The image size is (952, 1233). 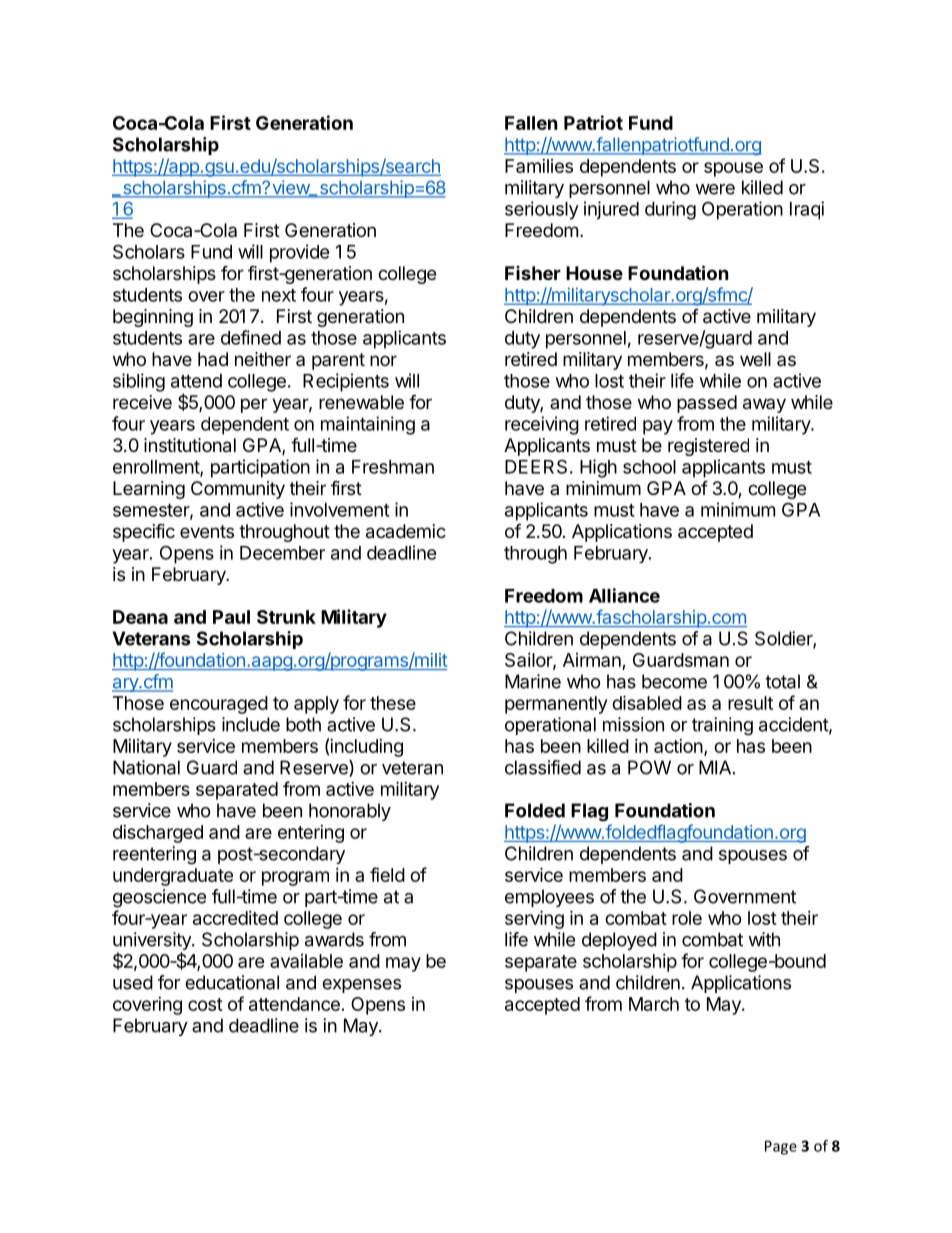 What do you see at coordinates (205, 1004) in the page?
I see `cost` at bounding box center [205, 1004].
